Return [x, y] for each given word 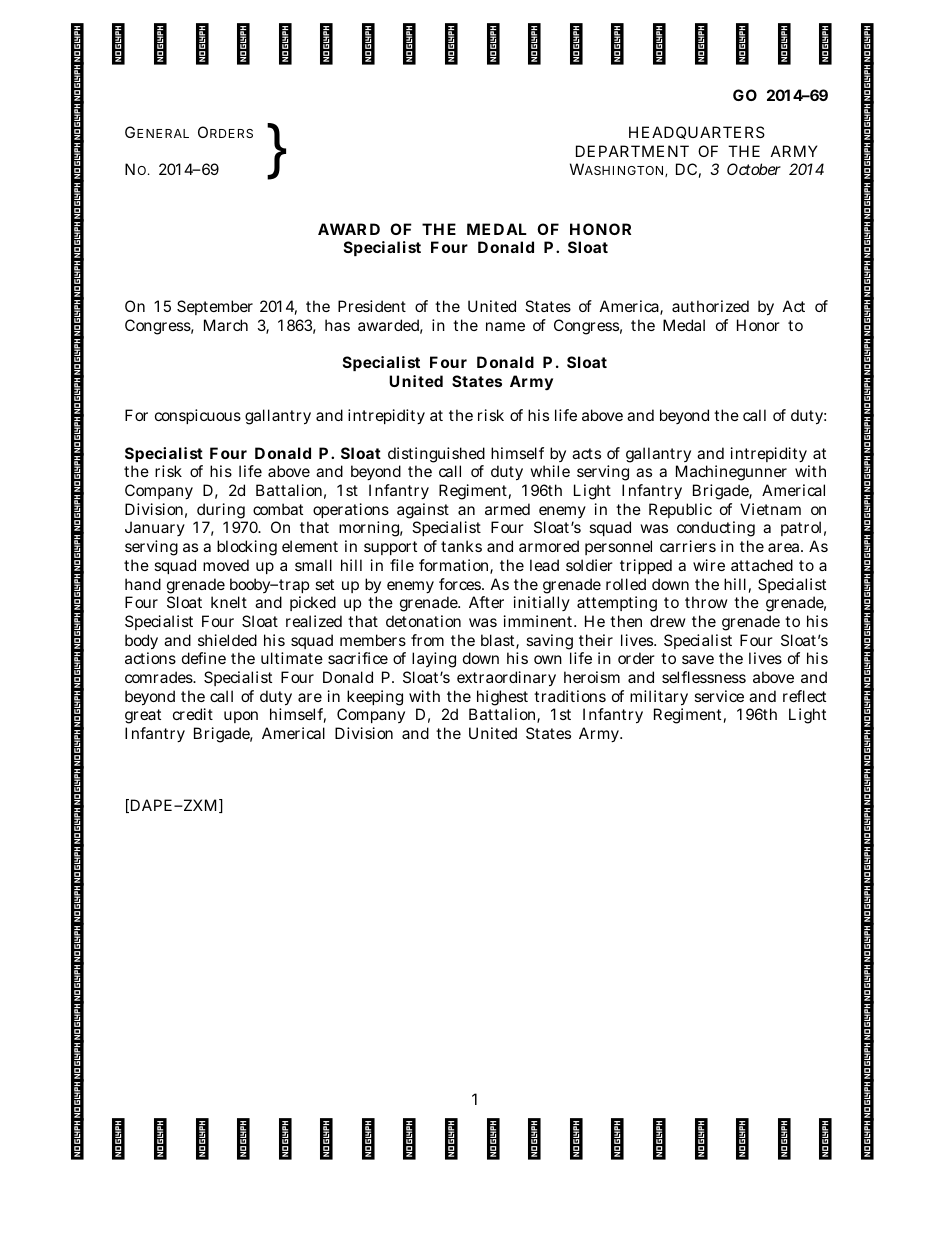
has [337, 325]
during [222, 512]
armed [507, 509]
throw [706, 602]
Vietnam [770, 509]
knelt [229, 602]
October [754, 169]
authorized [710, 306]
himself [517, 453]
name [505, 326]
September [215, 307]
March [226, 325]
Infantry [155, 735]
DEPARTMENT [632, 151]
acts [586, 453]
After [486, 602]
